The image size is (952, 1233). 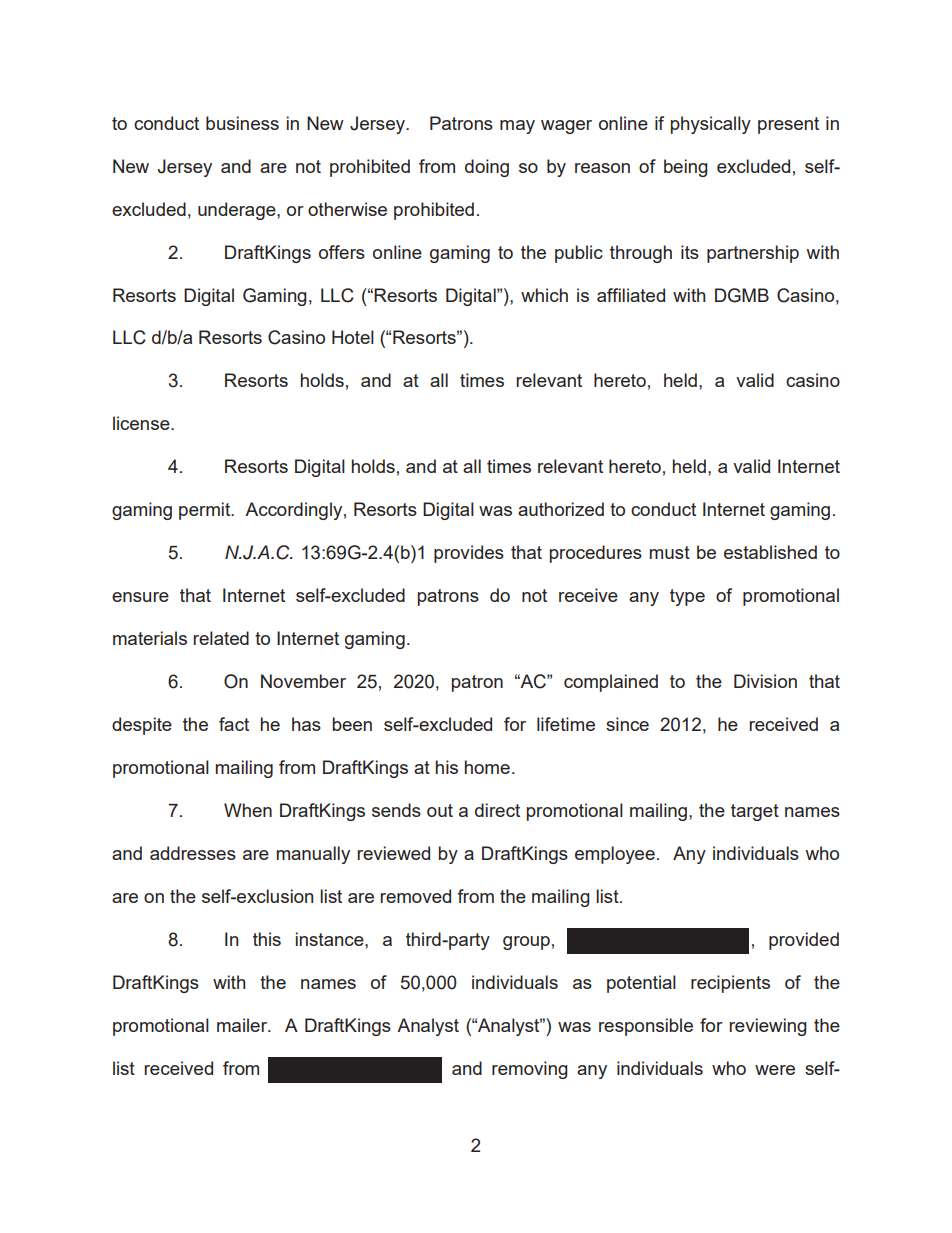 I want to click on affiliated, so click(x=631, y=295).
